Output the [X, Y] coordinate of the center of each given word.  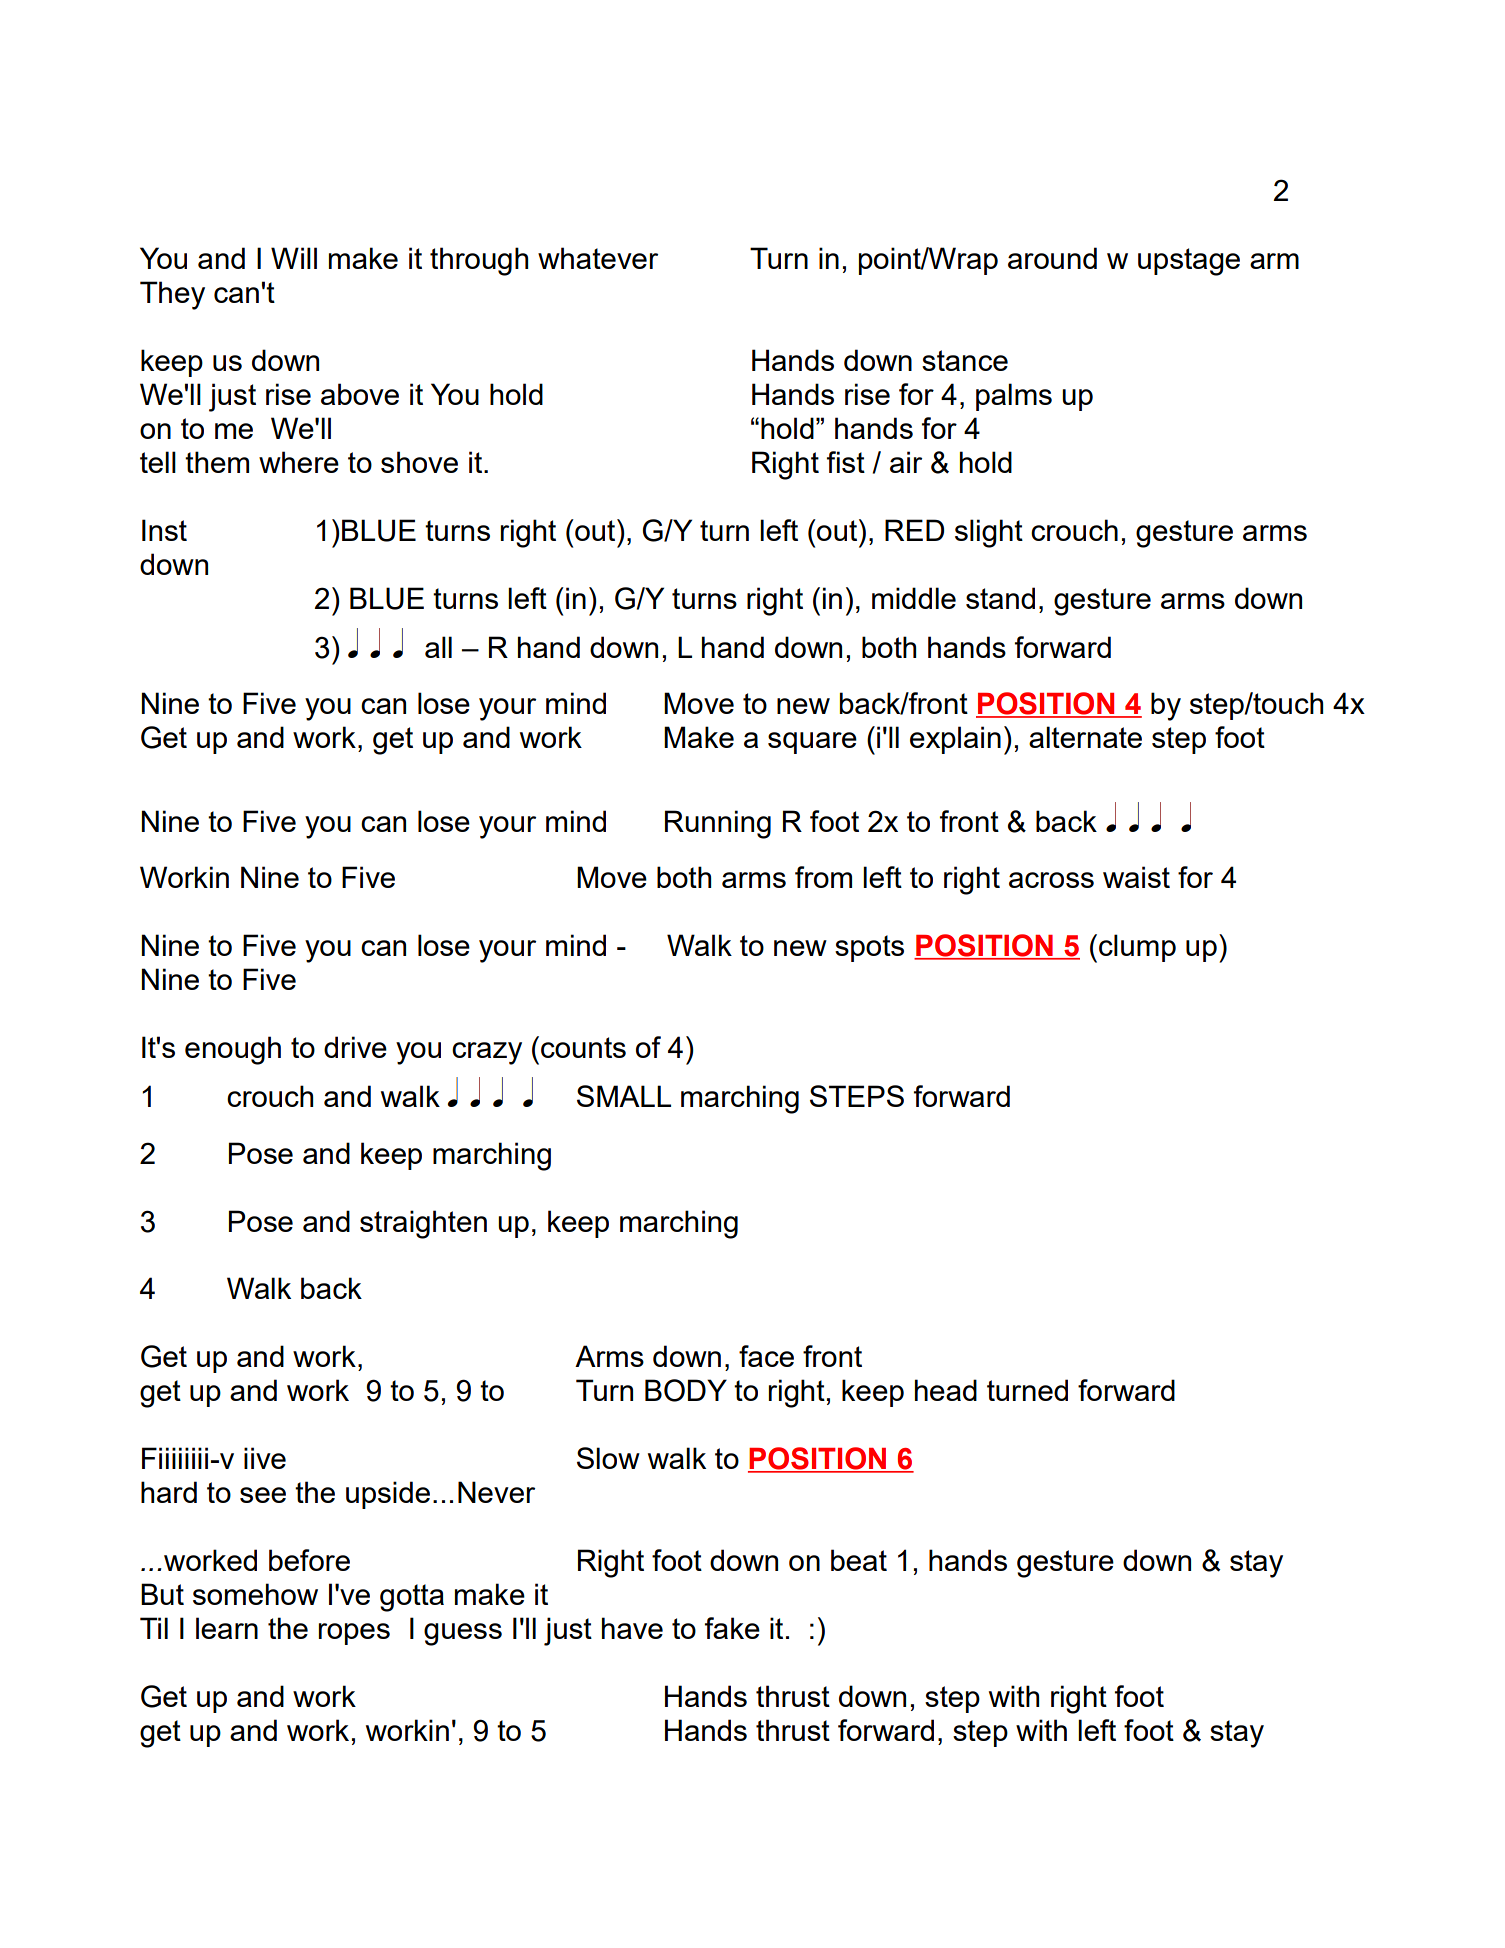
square [812, 743]
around [1052, 258]
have [632, 1628]
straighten [423, 1224]
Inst [164, 530]
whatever [598, 258]
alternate [1085, 737]
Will [294, 258]
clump [1137, 948]
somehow [255, 1594]
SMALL [624, 1096]
